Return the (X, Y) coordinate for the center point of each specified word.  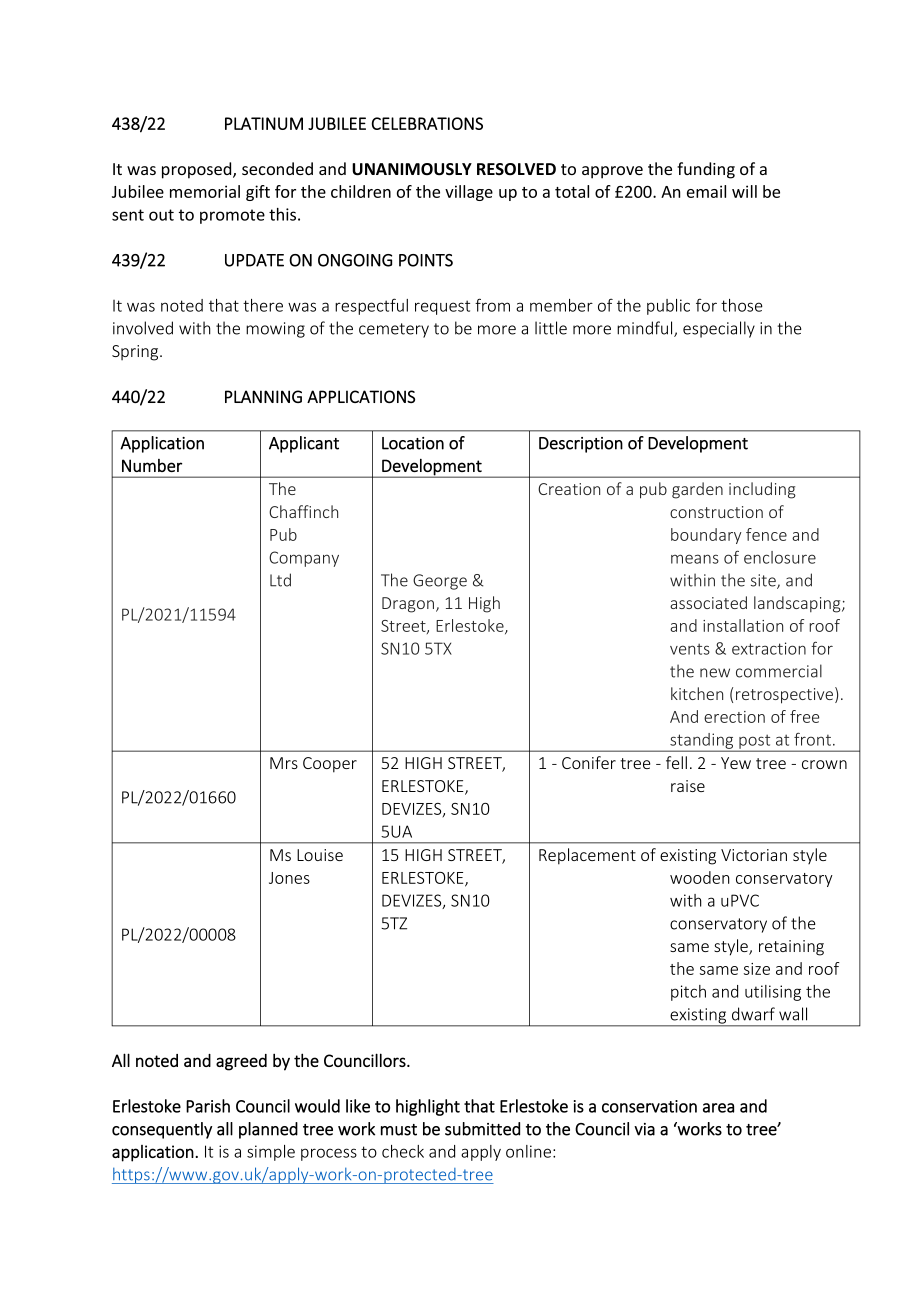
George (440, 582)
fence (766, 534)
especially (719, 329)
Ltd (280, 580)
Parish (208, 1106)
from (492, 305)
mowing (275, 330)
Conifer (589, 762)
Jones (289, 878)
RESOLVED (516, 169)
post (755, 742)
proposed (198, 170)
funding (706, 170)
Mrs (284, 763)
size (757, 969)
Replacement (587, 856)
